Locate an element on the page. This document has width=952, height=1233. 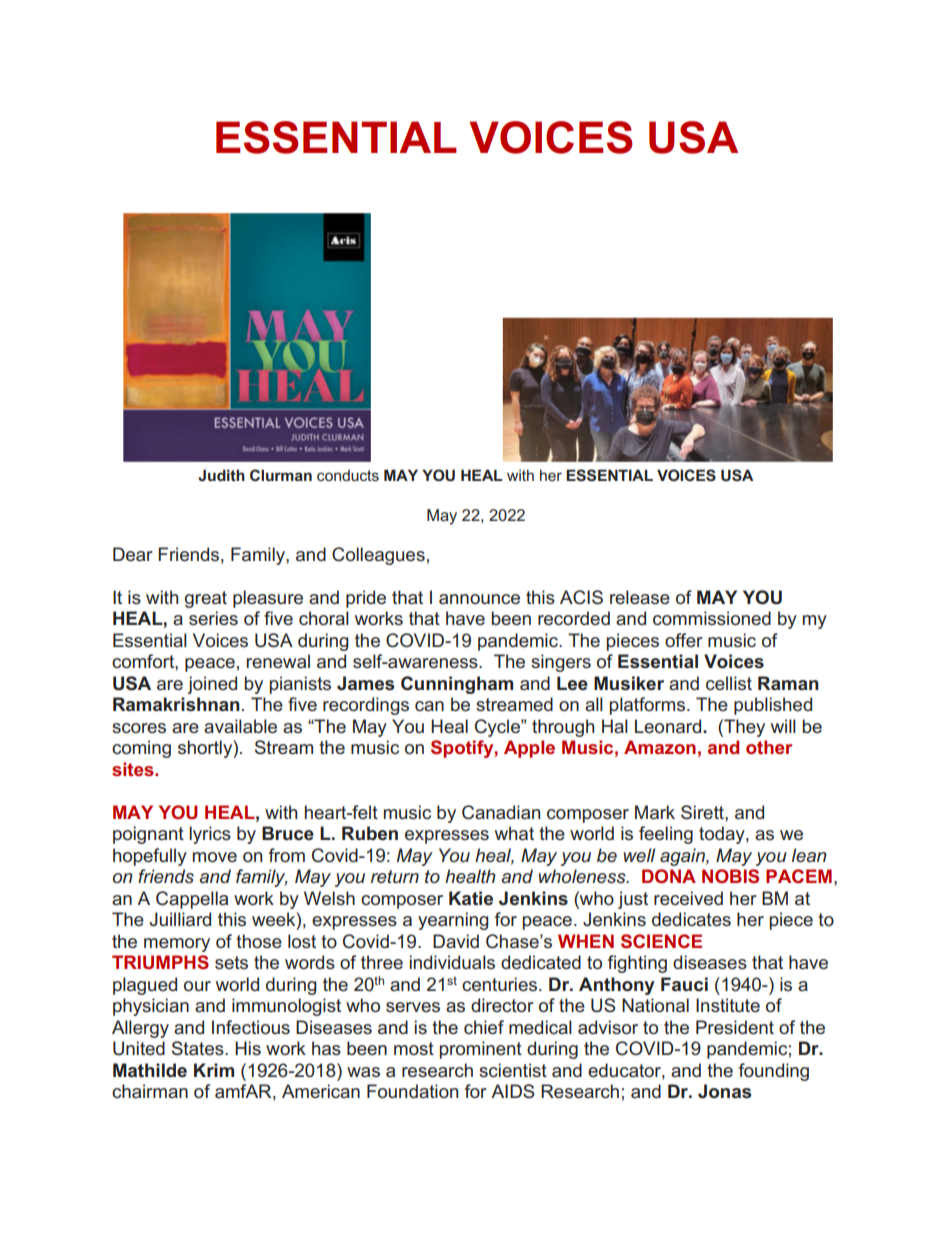
Jonas is located at coordinates (724, 1091).
